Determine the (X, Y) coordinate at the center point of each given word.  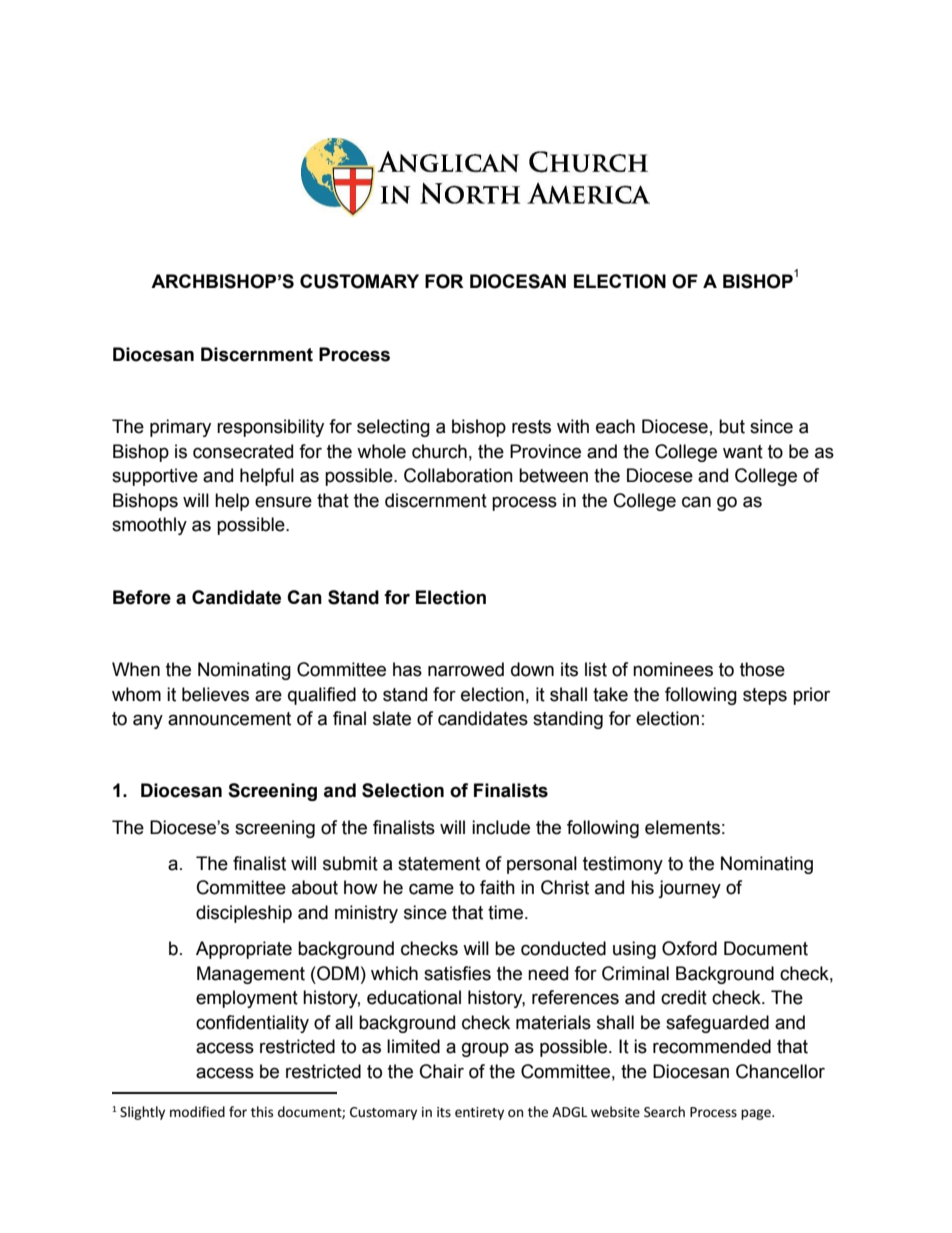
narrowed (466, 669)
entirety (479, 1113)
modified (197, 1111)
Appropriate (244, 950)
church (439, 451)
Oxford (689, 948)
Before (142, 597)
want (743, 452)
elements (682, 827)
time (507, 912)
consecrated (243, 451)
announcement (229, 719)
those (762, 669)
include (501, 827)
